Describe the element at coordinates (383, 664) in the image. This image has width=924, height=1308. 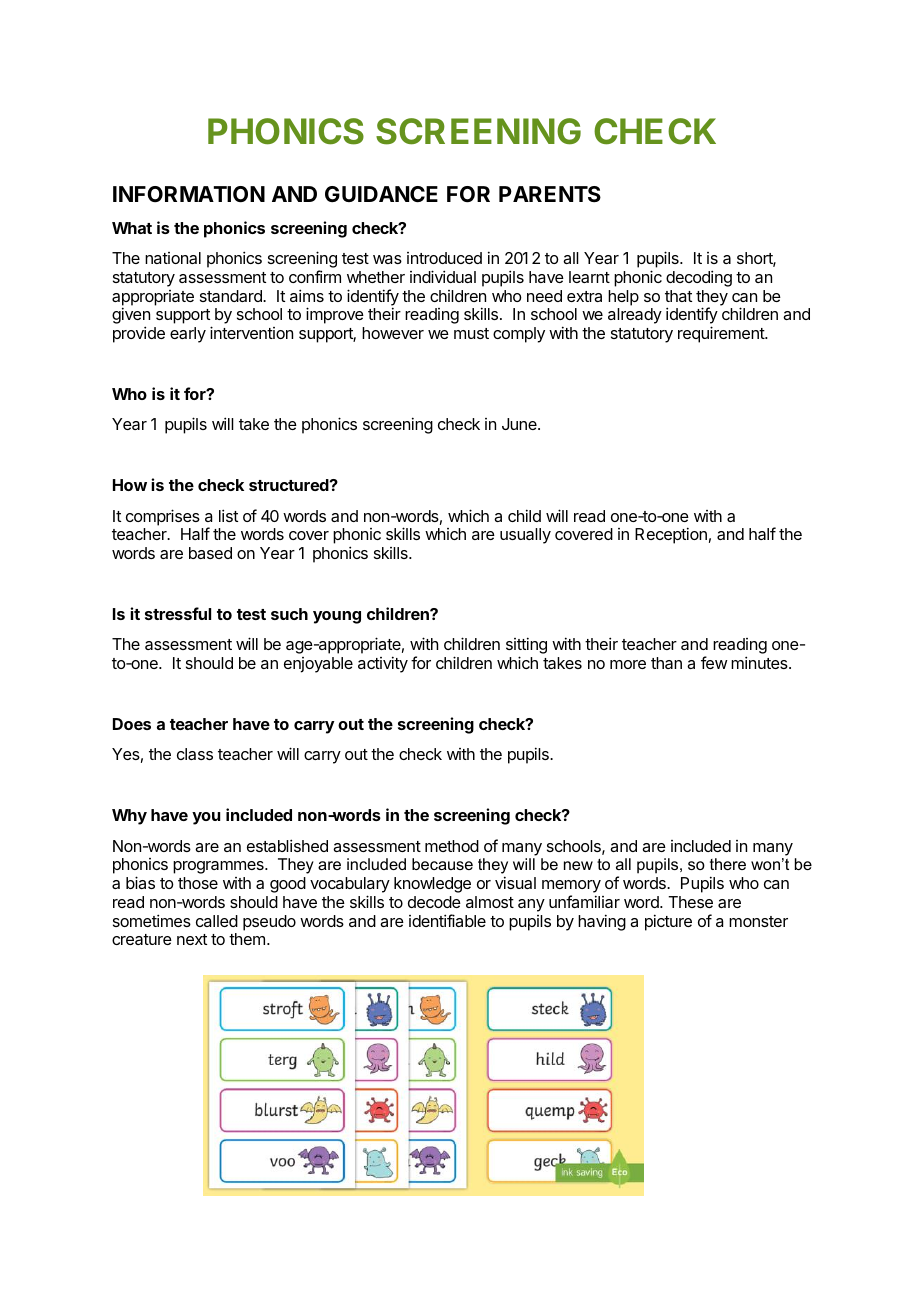
I see `activity` at that location.
